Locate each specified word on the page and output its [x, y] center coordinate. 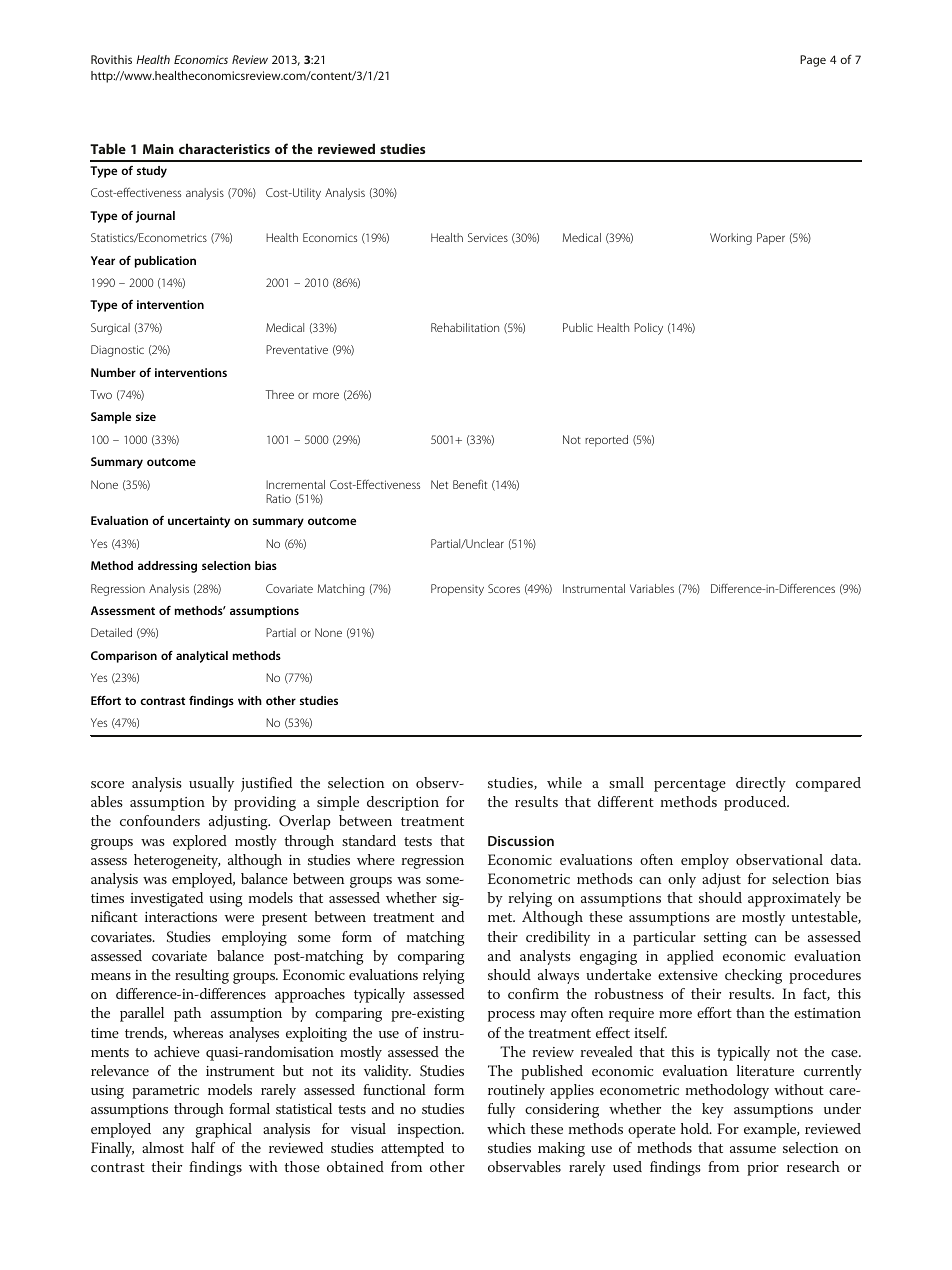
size [146, 416]
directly [761, 784]
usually [211, 784]
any [174, 1132]
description [403, 803]
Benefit [470, 484]
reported [606, 441]
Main [158, 149]
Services [488, 237]
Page [813, 61]
